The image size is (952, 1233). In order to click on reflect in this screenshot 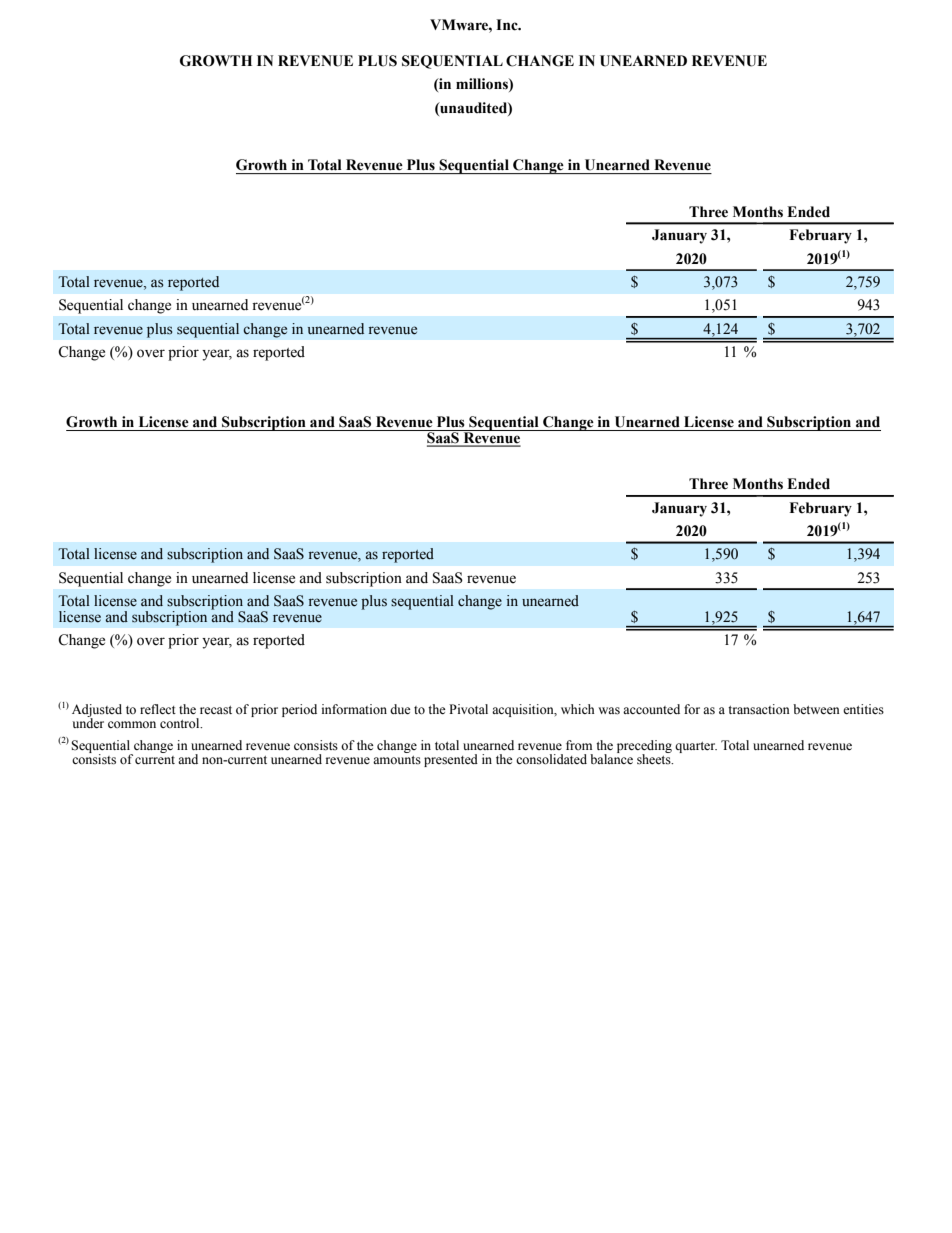, I will do `click(158, 709)`.
